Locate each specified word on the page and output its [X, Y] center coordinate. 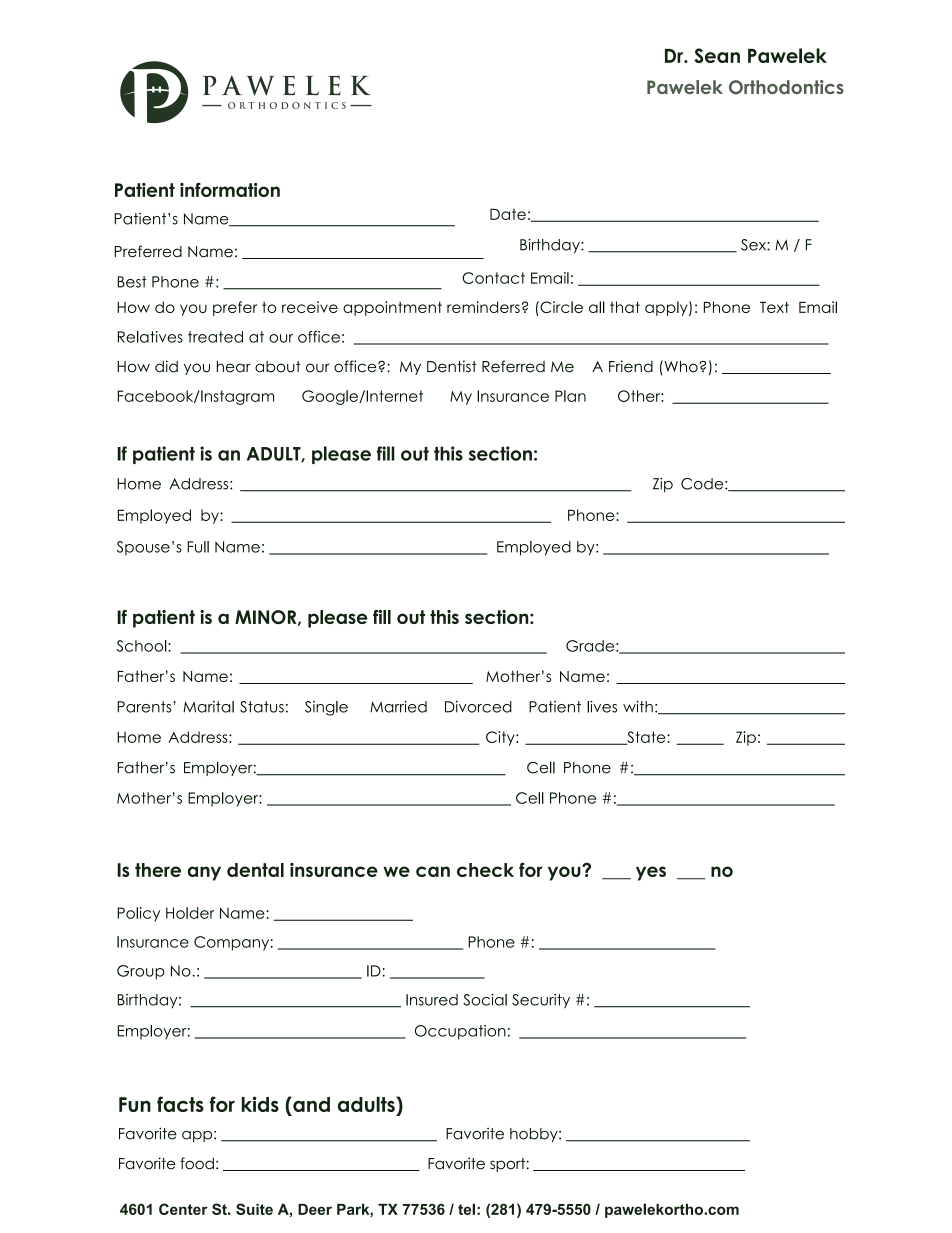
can [433, 871]
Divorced [478, 707]
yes [651, 873]
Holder [190, 913]
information [230, 190]
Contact [493, 278]
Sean [717, 55]
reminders [483, 307]
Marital [208, 707]
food [197, 1163]
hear [234, 366]
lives [602, 707]
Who [680, 366]
